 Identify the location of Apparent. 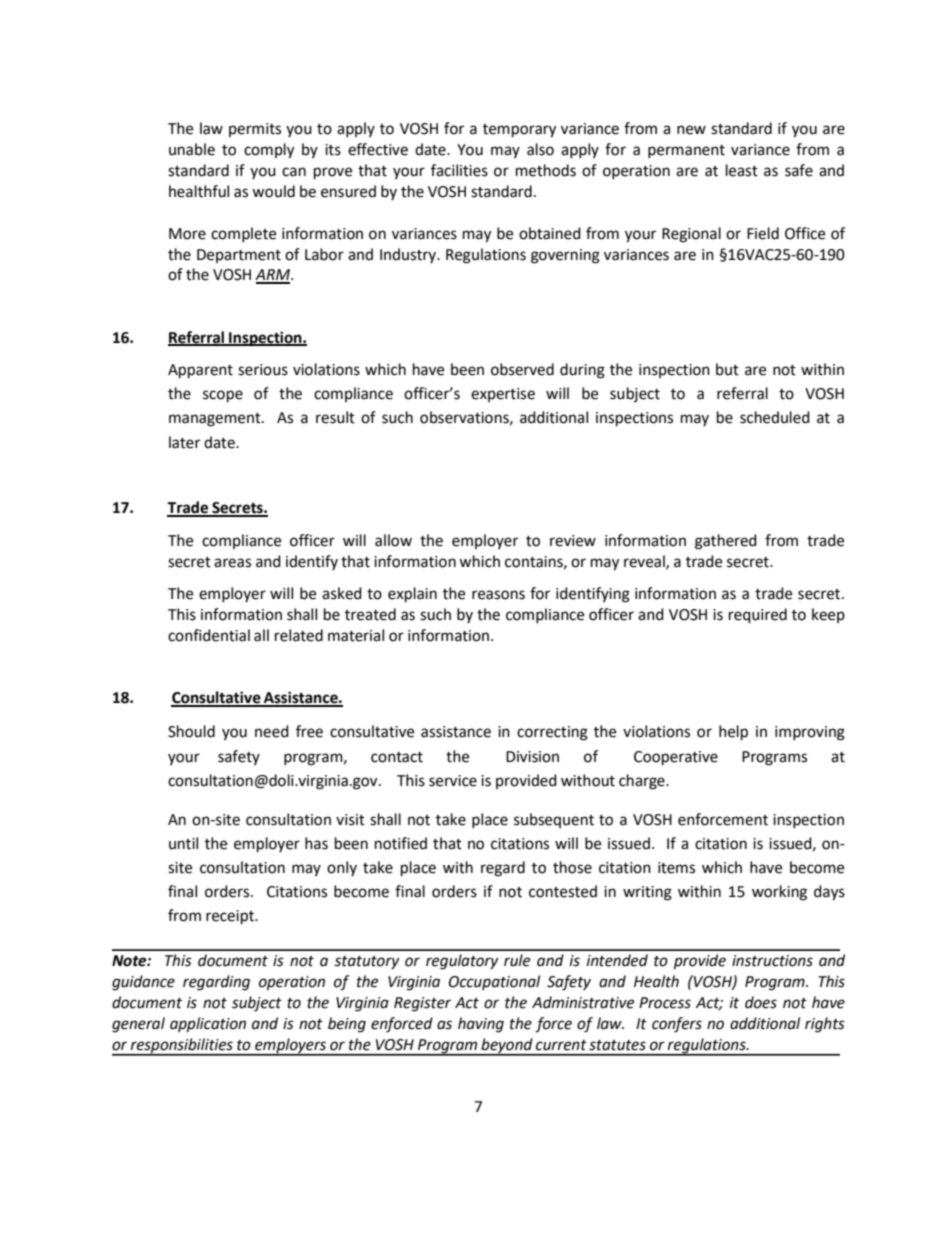
(200, 371).
